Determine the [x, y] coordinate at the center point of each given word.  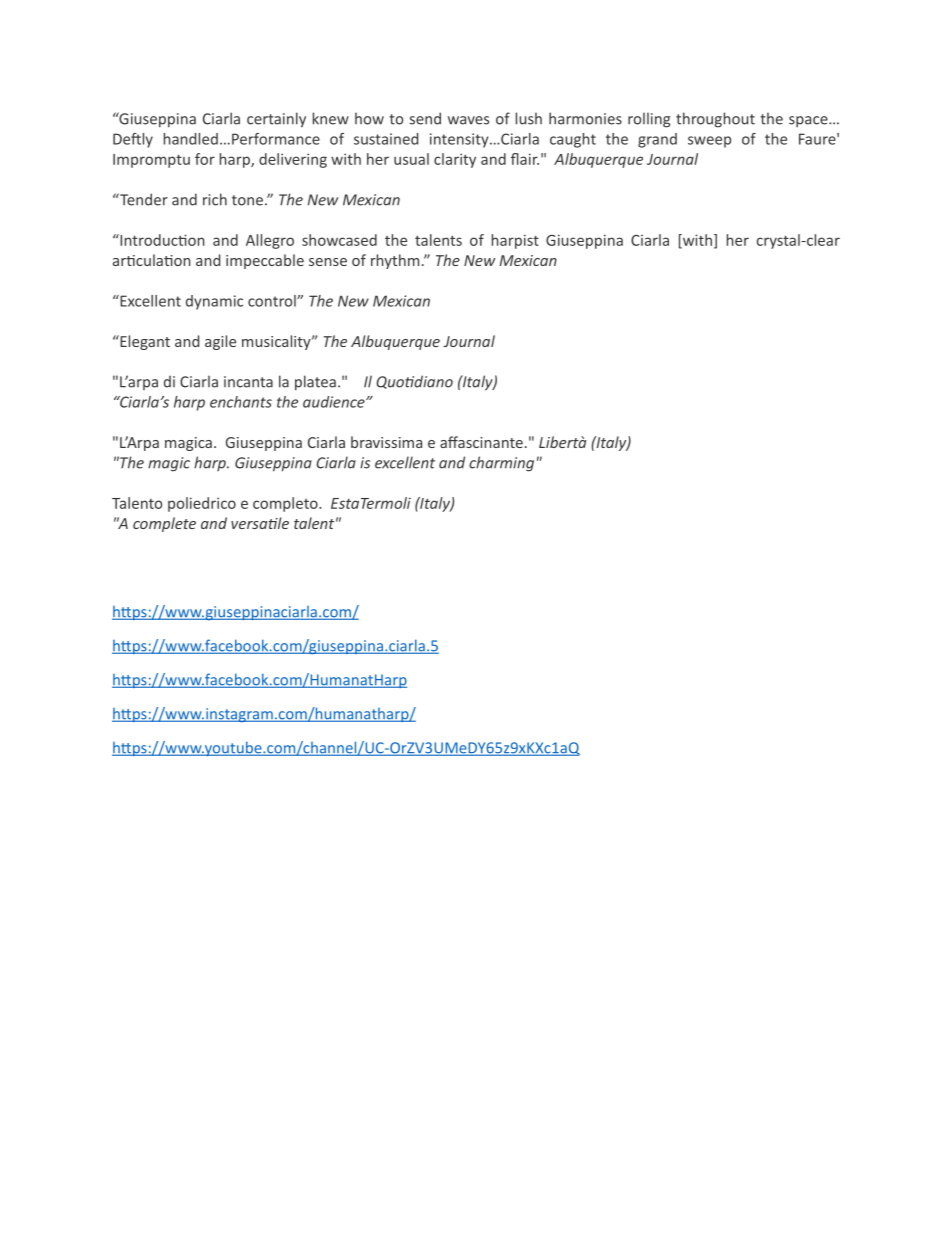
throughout [715, 120]
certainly [276, 120]
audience [335, 402]
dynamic [214, 302]
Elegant [144, 342]
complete [164, 524]
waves [468, 120]
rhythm [395, 261]
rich [215, 199]
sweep [709, 142]
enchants [241, 402]
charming [501, 464]
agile [220, 342]
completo [286, 504]
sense [328, 262]
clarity [455, 160]
